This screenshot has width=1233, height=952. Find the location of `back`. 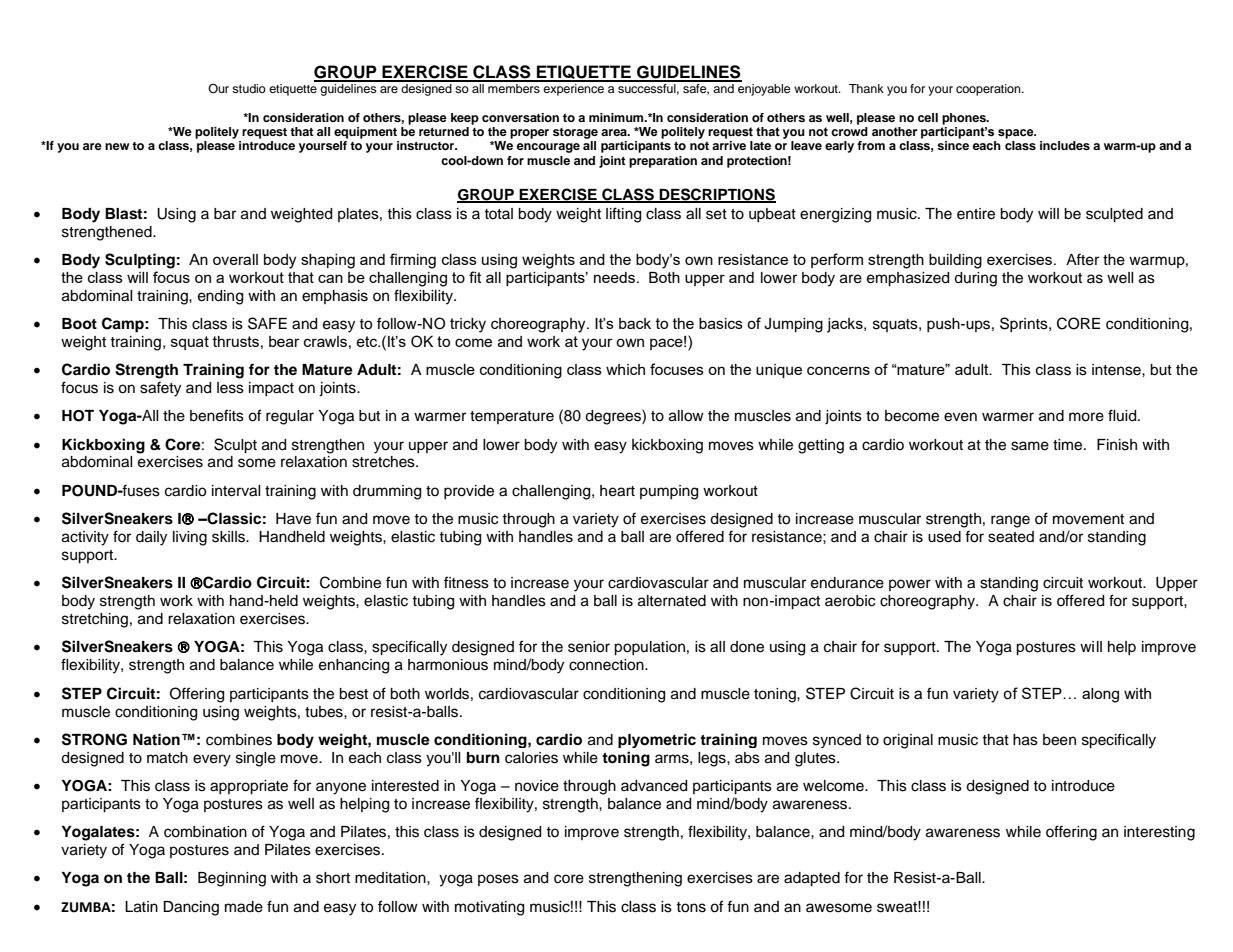

back is located at coordinates (635, 323).
